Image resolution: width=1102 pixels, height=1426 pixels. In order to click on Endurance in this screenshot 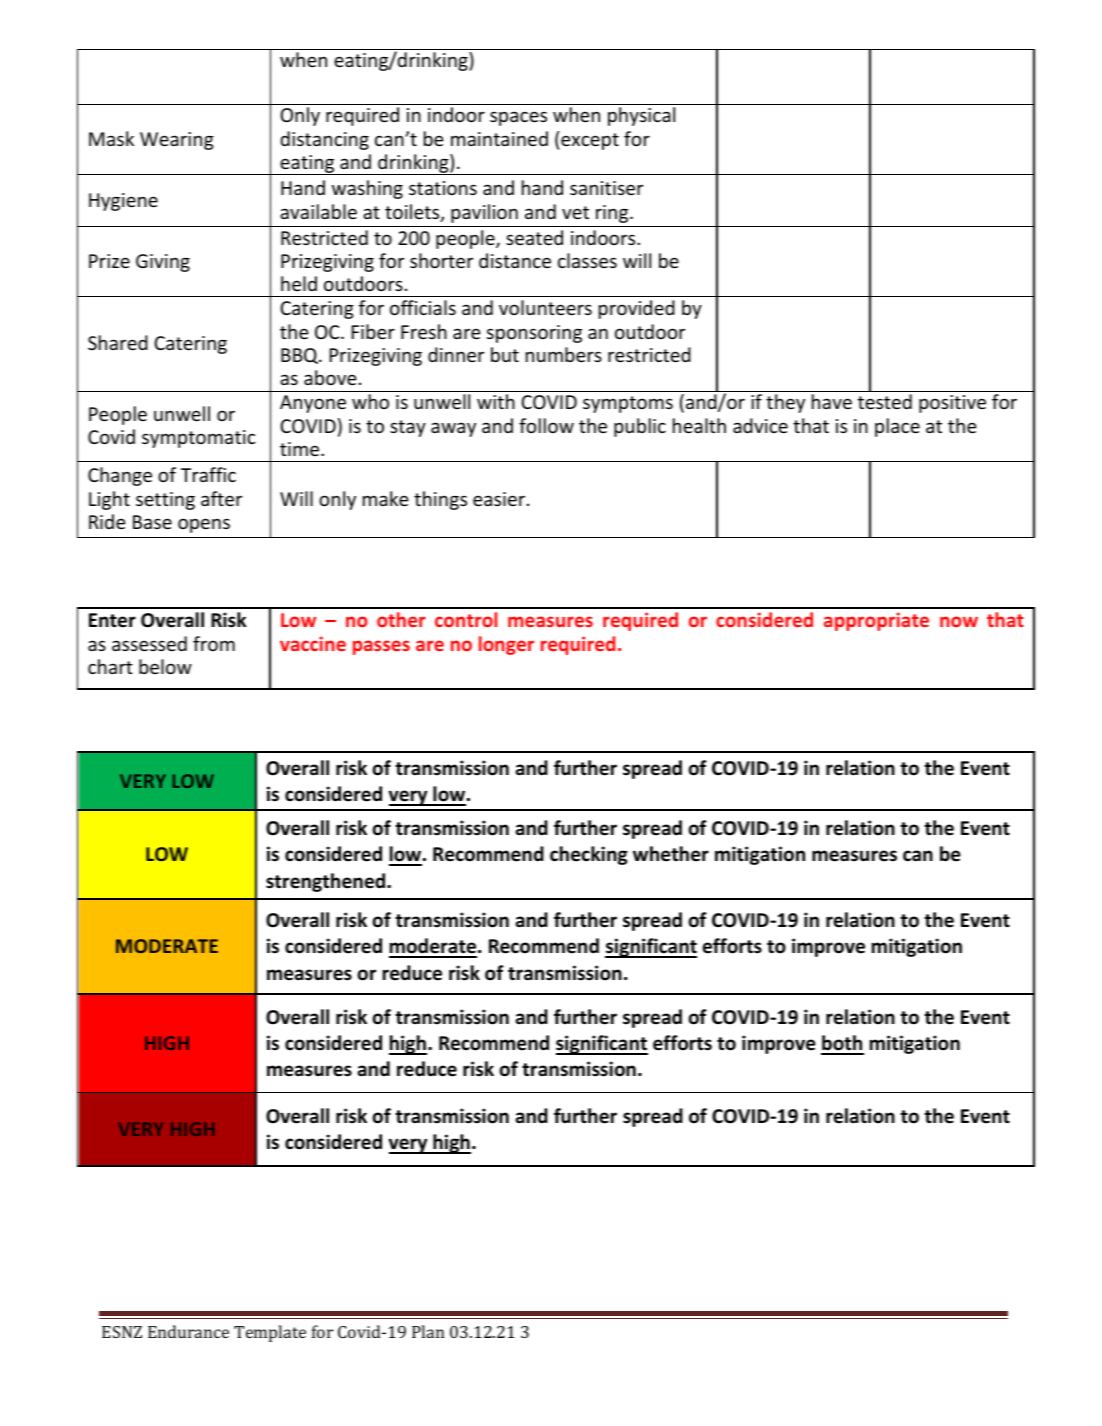, I will do `click(188, 1331)`.
